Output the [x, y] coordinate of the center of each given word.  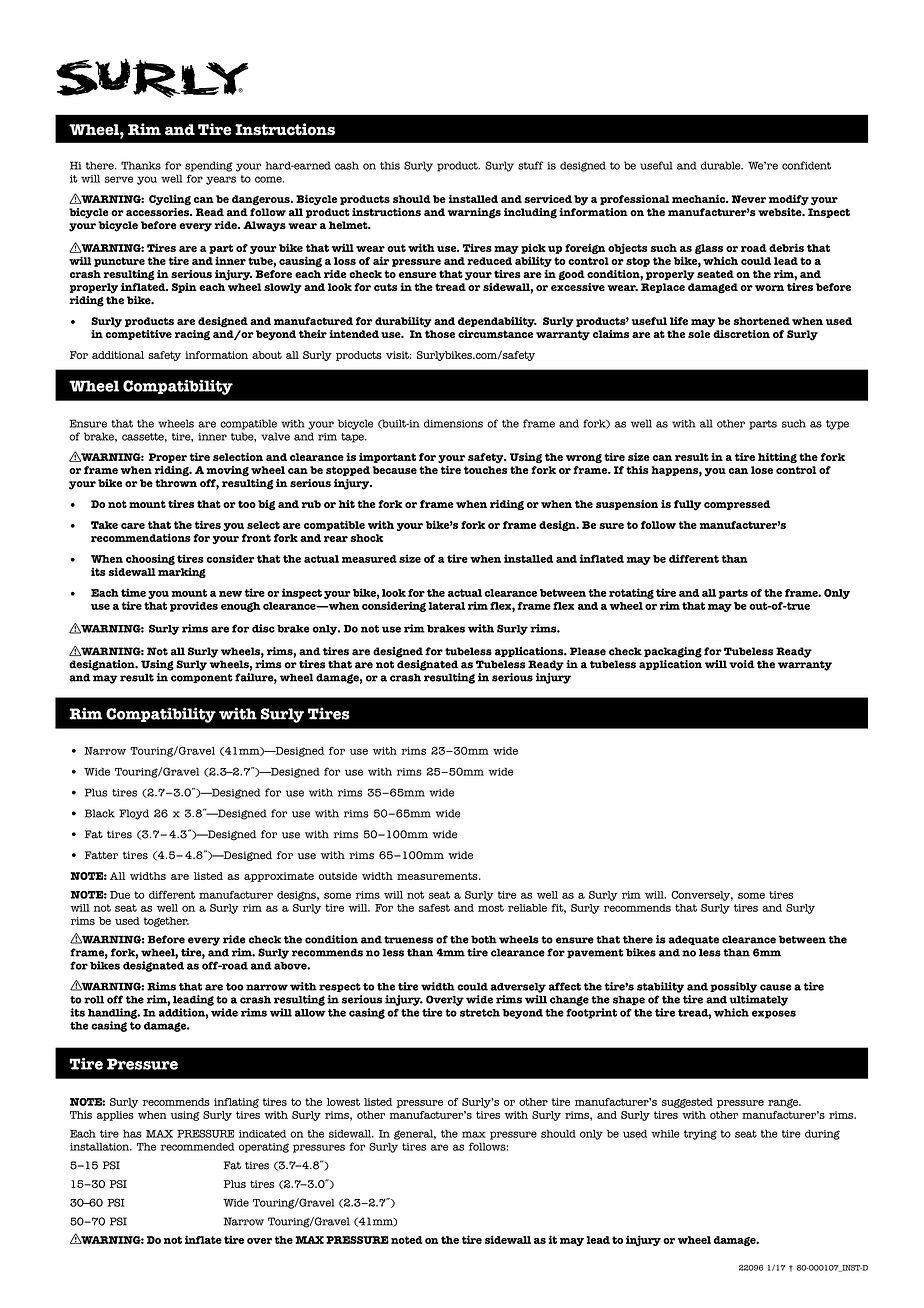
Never [749, 199]
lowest [343, 1102]
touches [485, 470]
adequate [694, 940]
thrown [176, 483]
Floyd [134, 814]
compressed [737, 505]
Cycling [170, 200]
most [491, 908]
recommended [198, 1147]
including [530, 213]
